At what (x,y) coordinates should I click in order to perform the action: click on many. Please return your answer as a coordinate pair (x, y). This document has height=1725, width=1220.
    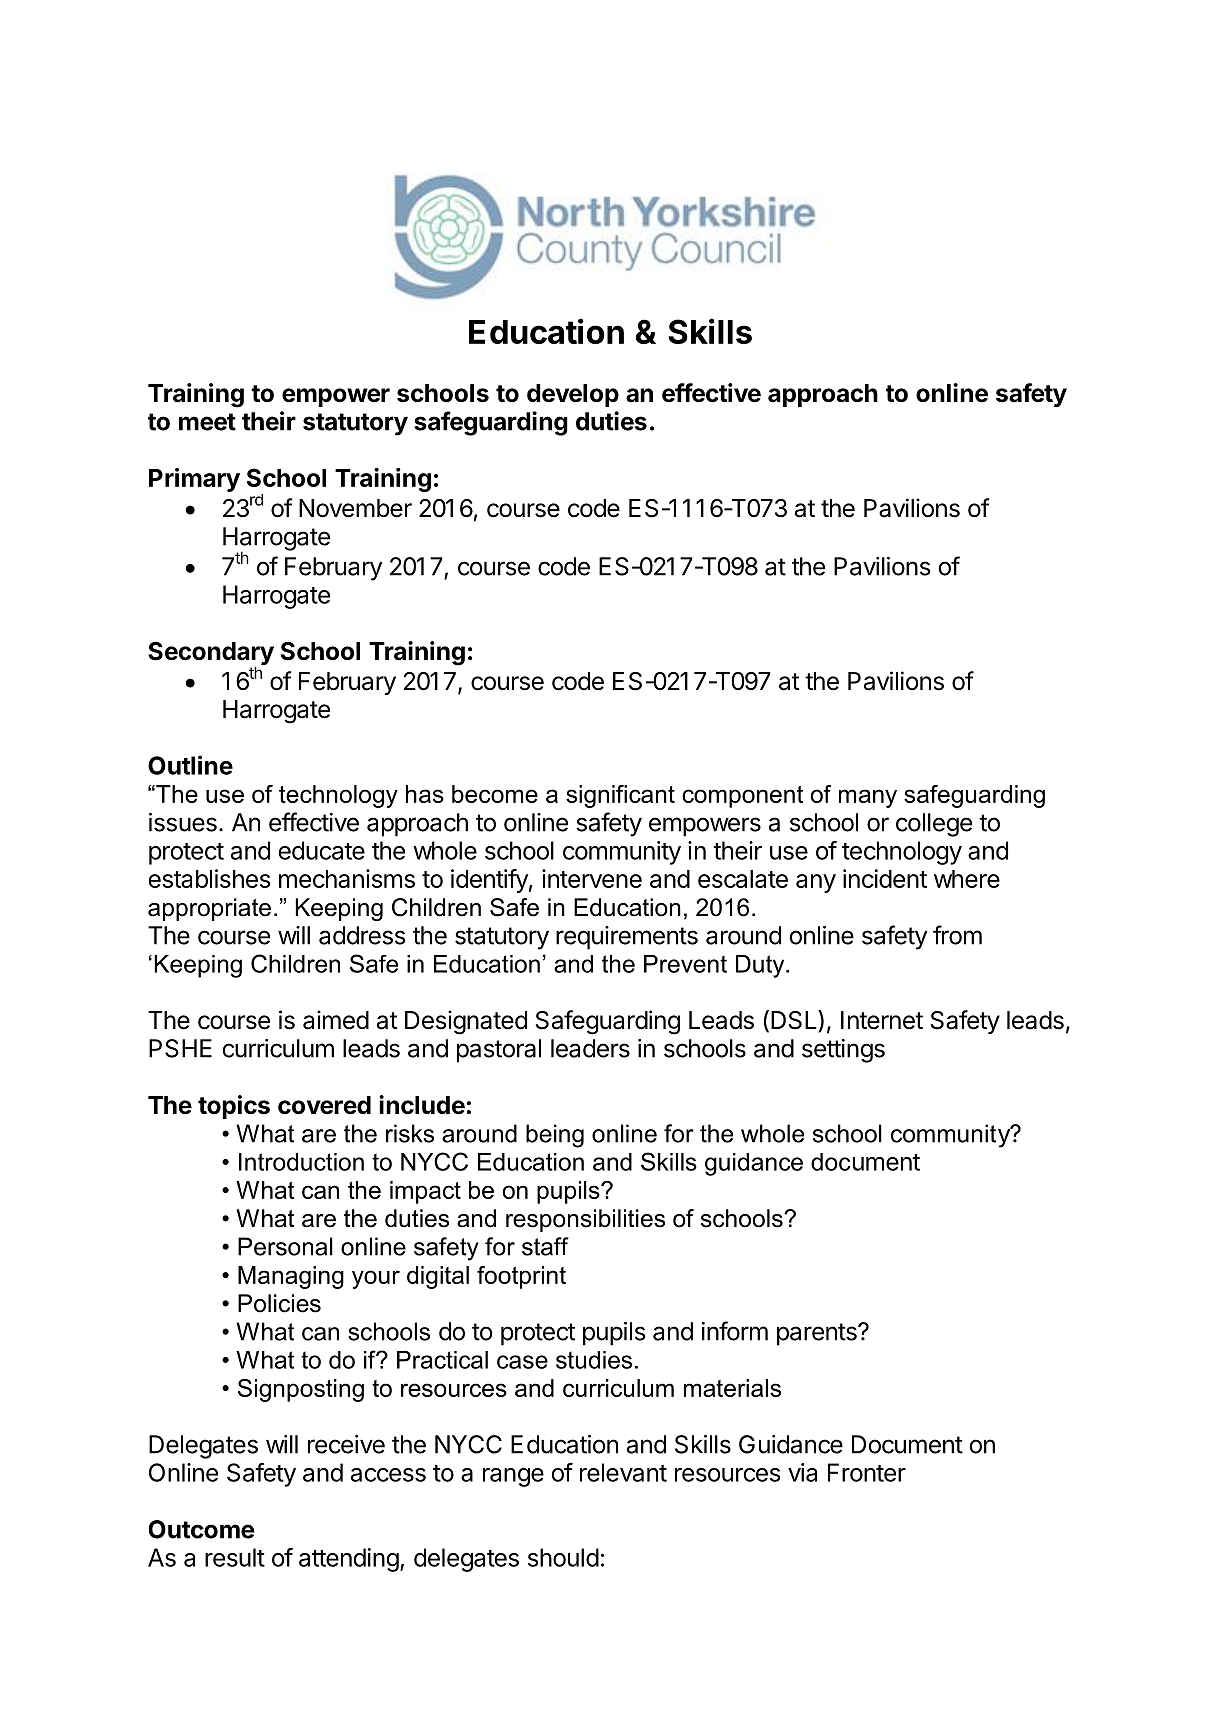
    Looking at the image, I should click on (868, 798).
